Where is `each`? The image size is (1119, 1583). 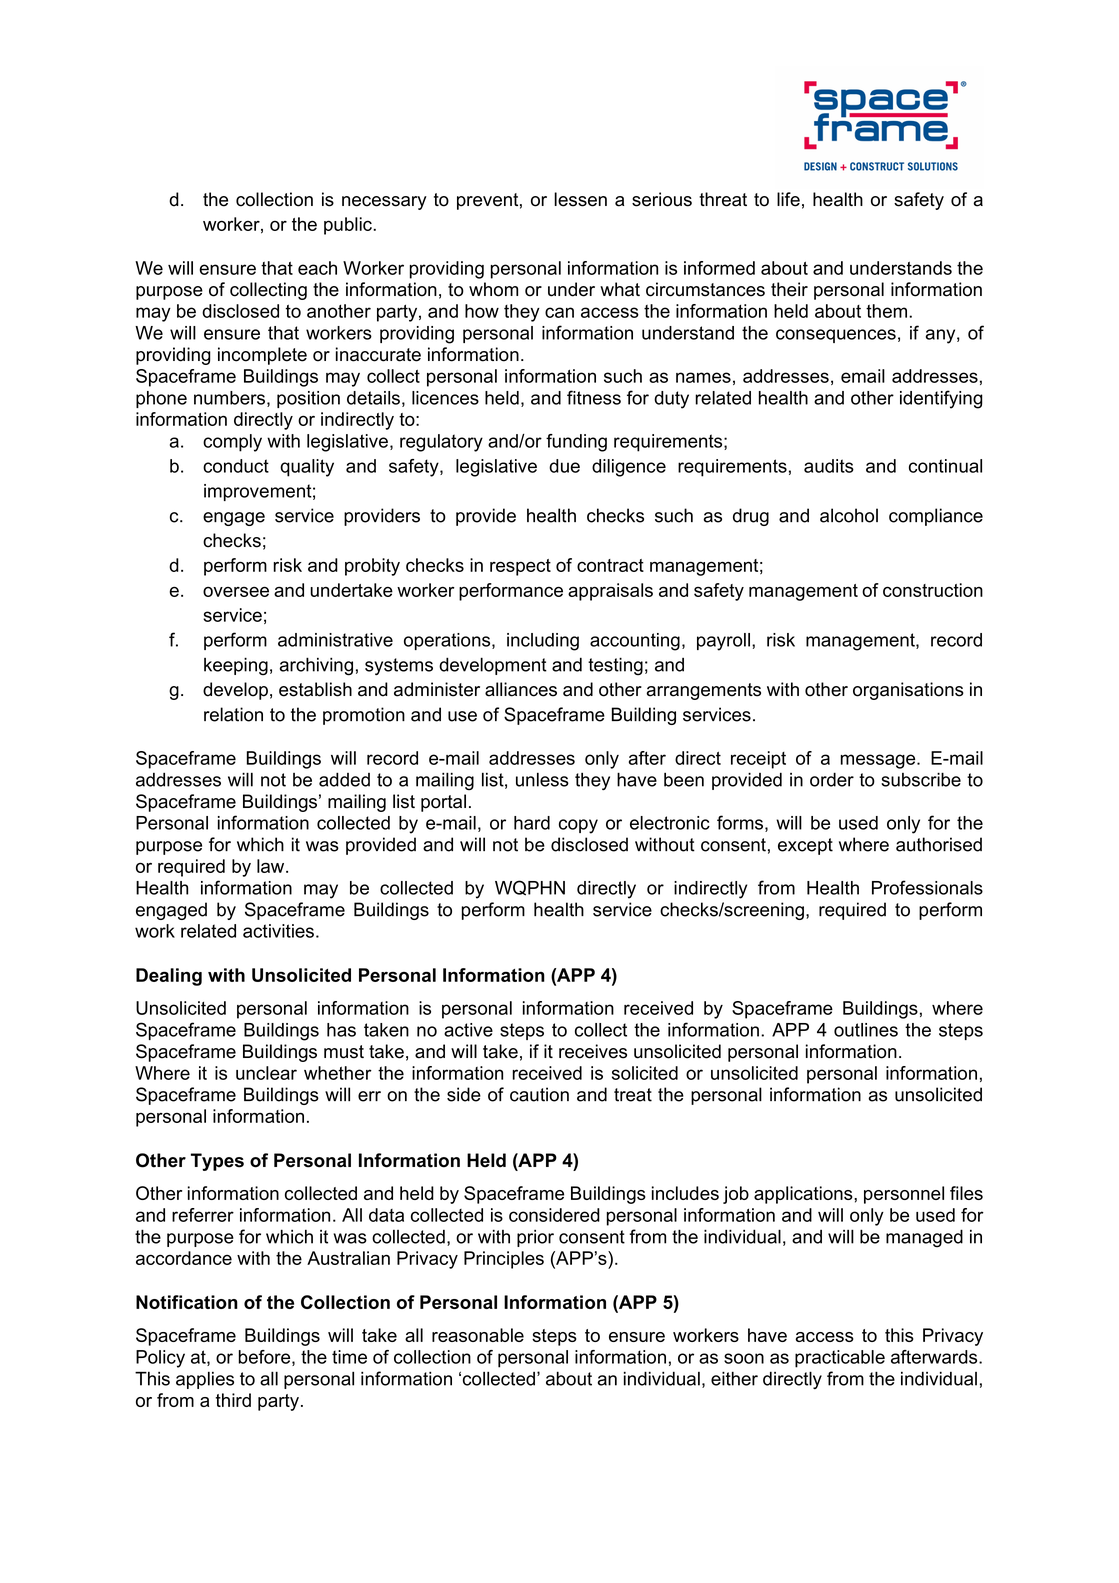 each is located at coordinates (317, 268).
